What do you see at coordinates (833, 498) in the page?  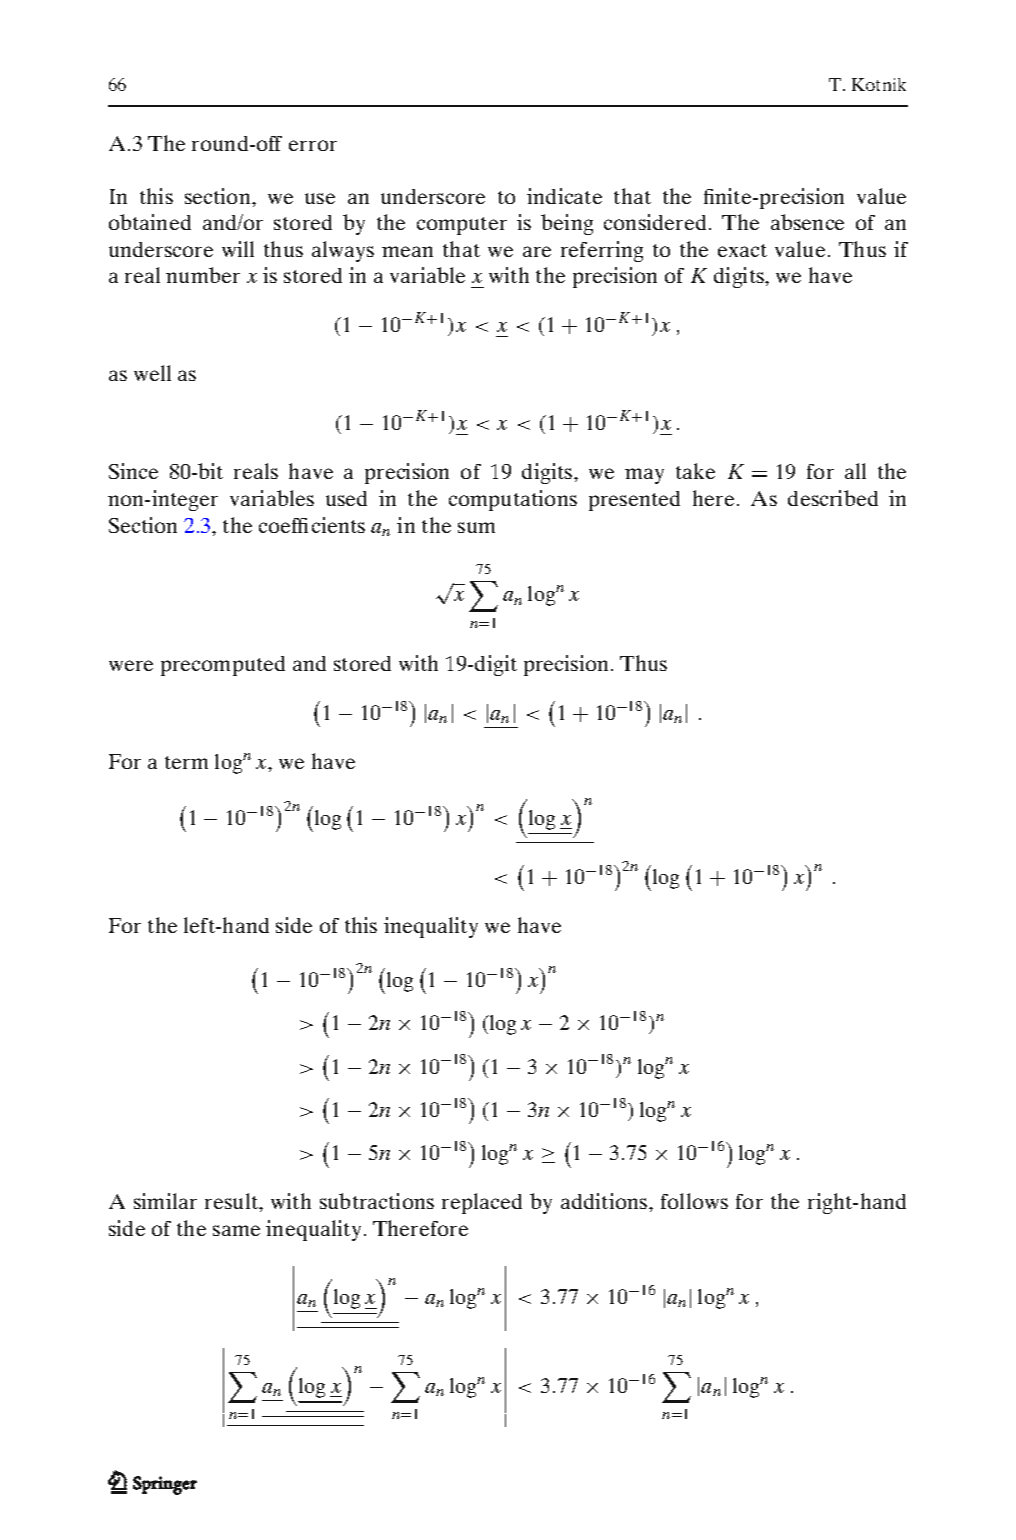 I see `described` at bounding box center [833, 498].
